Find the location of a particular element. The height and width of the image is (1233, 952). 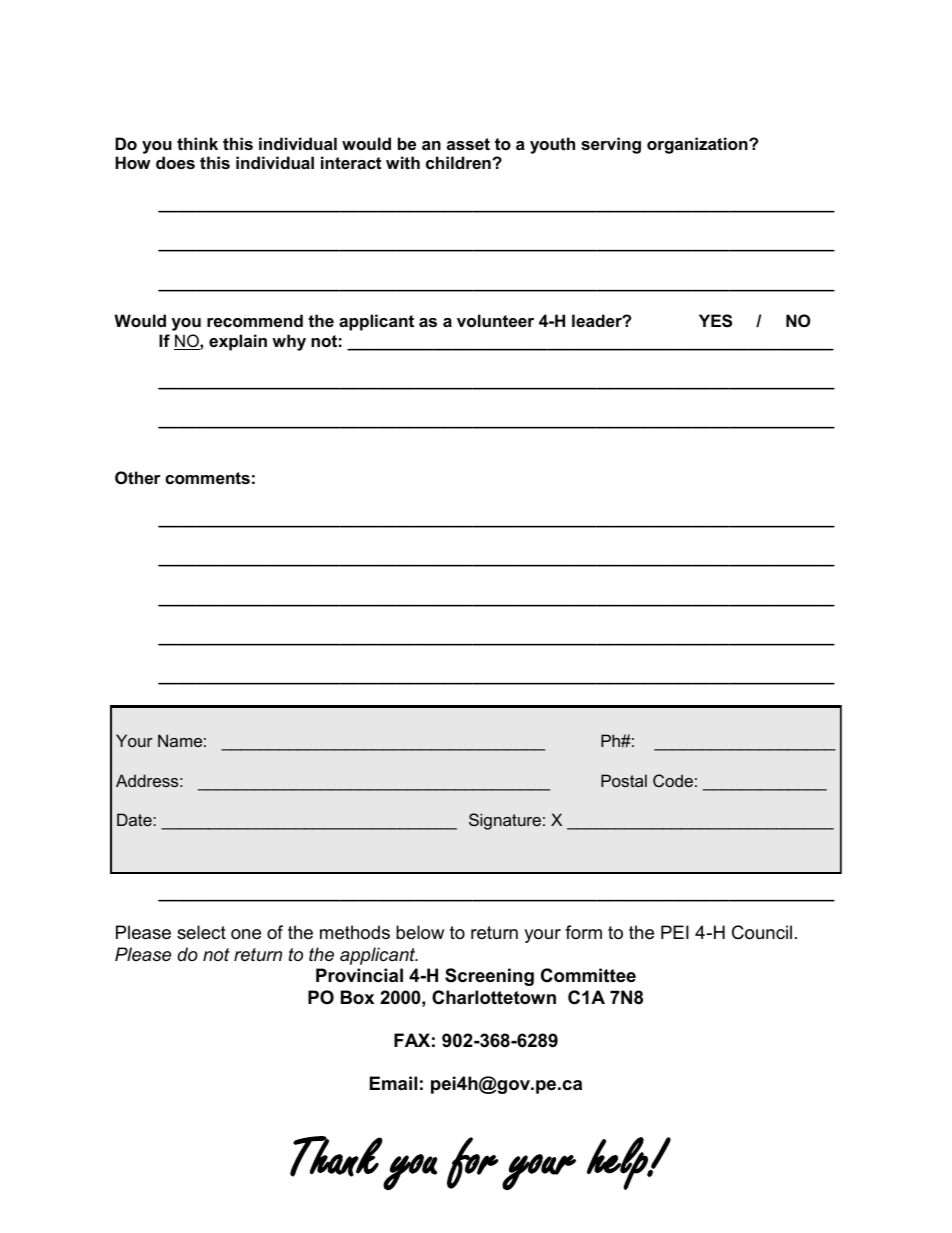

volunteer is located at coordinates (495, 320).
